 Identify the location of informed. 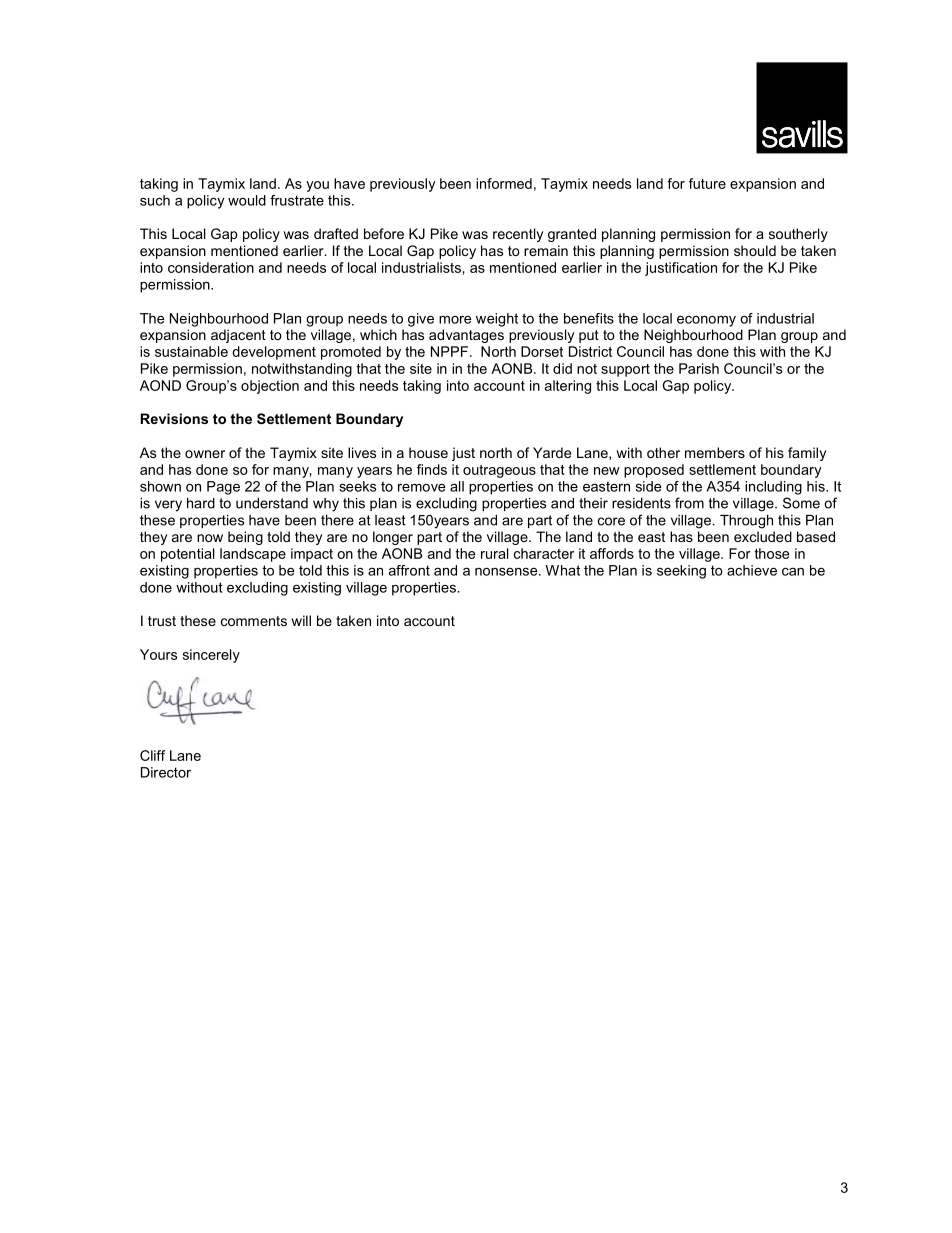
(504, 183).
